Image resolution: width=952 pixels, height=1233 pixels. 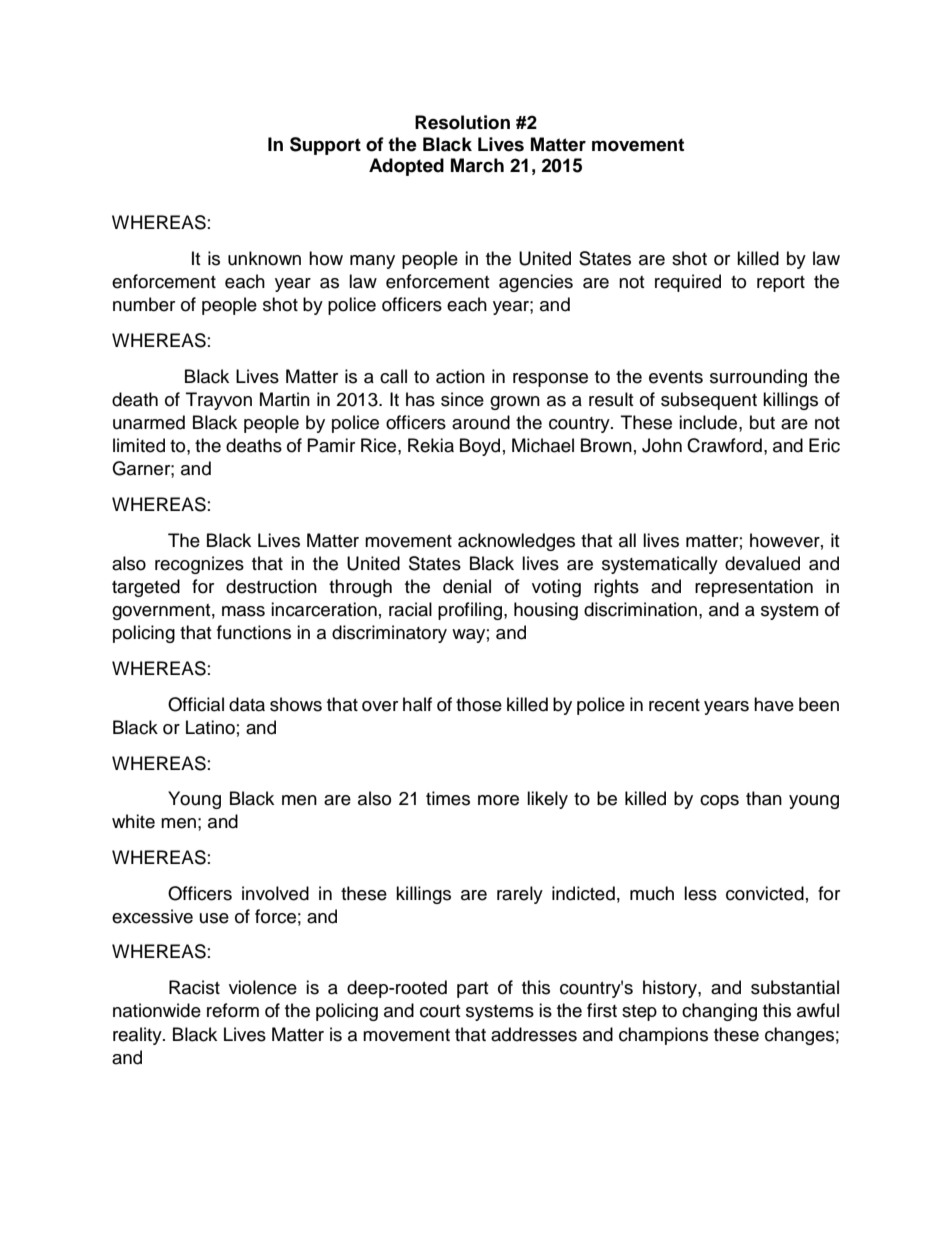 What do you see at coordinates (754, 588) in the image?
I see `representation` at bounding box center [754, 588].
